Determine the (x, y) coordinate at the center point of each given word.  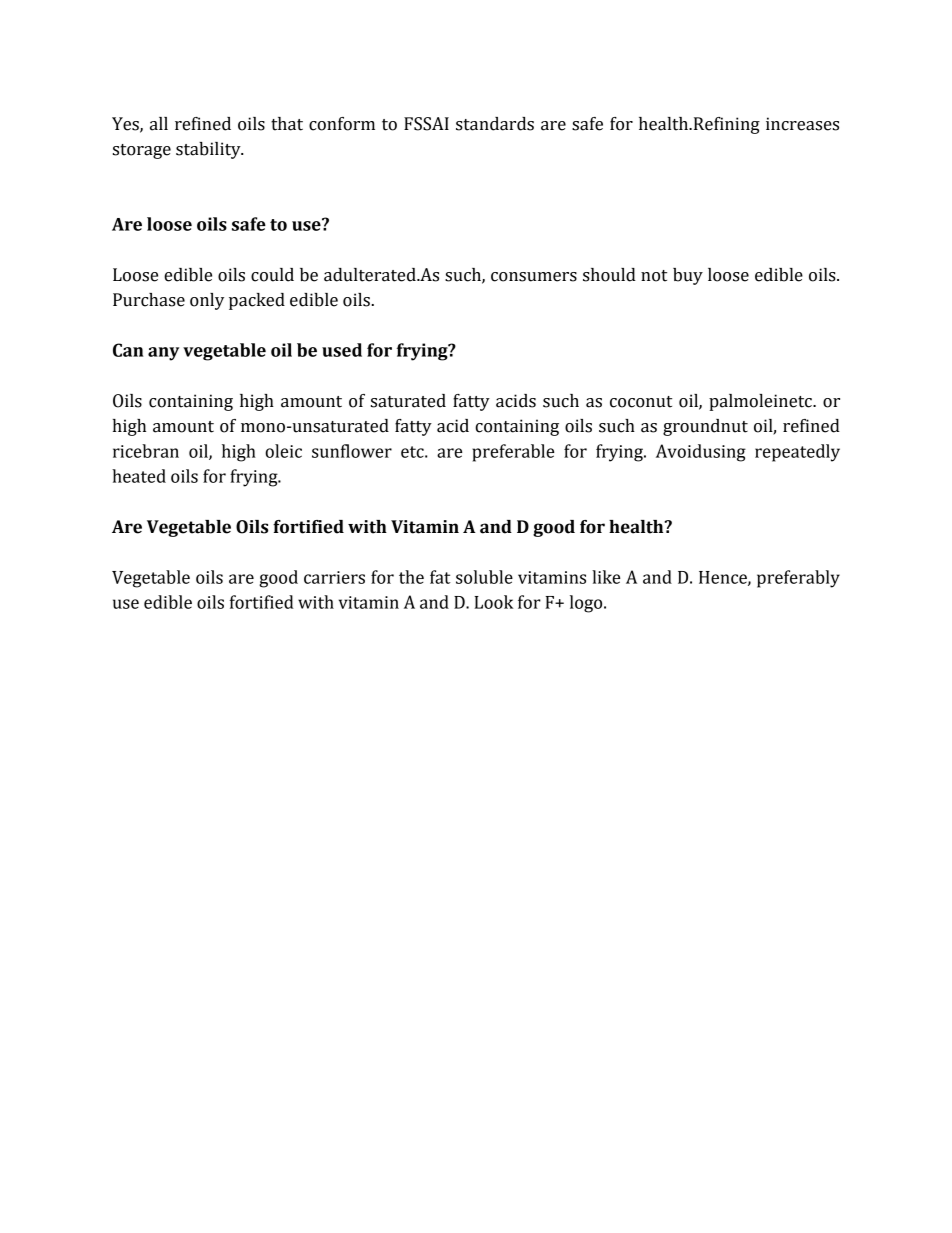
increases (802, 124)
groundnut (705, 427)
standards (495, 124)
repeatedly (797, 453)
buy (688, 276)
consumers (534, 277)
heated (139, 476)
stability (209, 150)
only (207, 301)
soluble (484, 577)
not (654, 276)
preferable (513, 453)
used (342, 350)
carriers (334, 577)
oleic (283, 451)
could (272, 275)
